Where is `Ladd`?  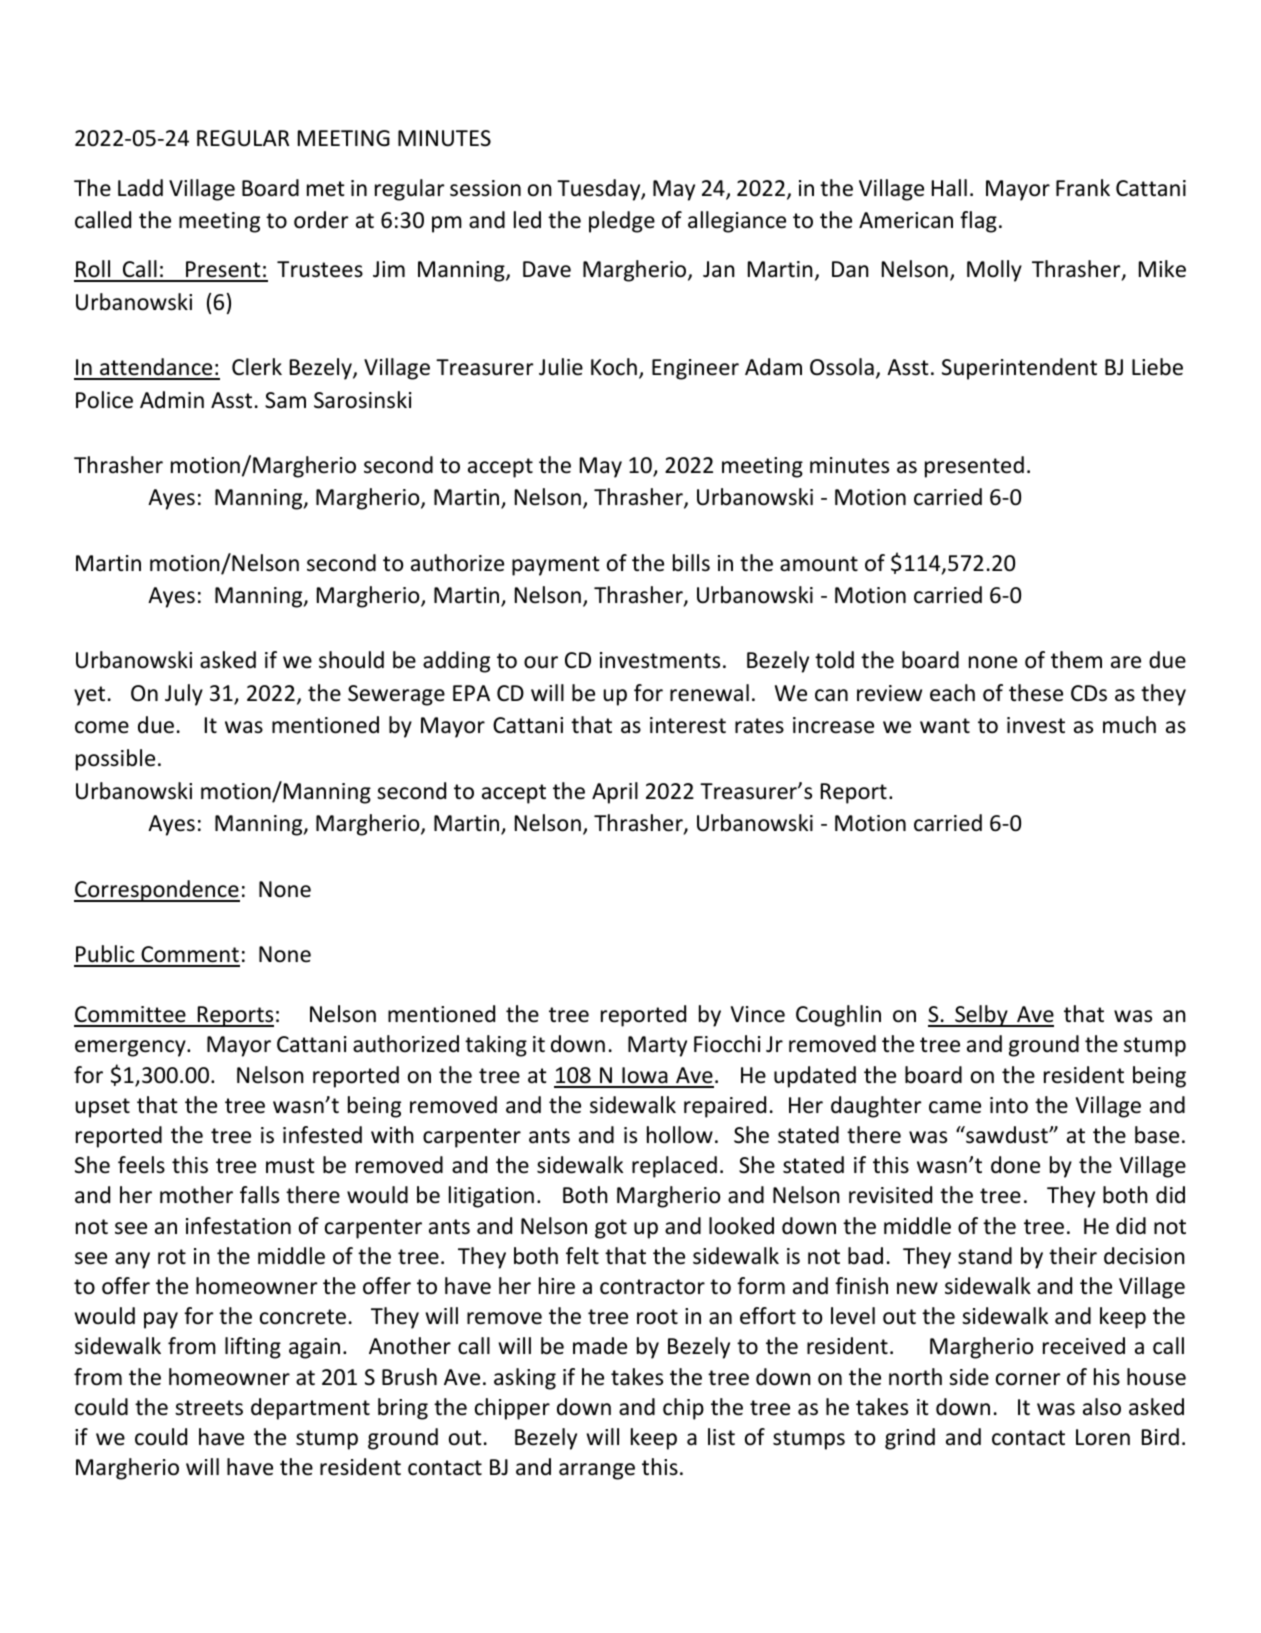
Ladd is located at coordinates (140, 188).
